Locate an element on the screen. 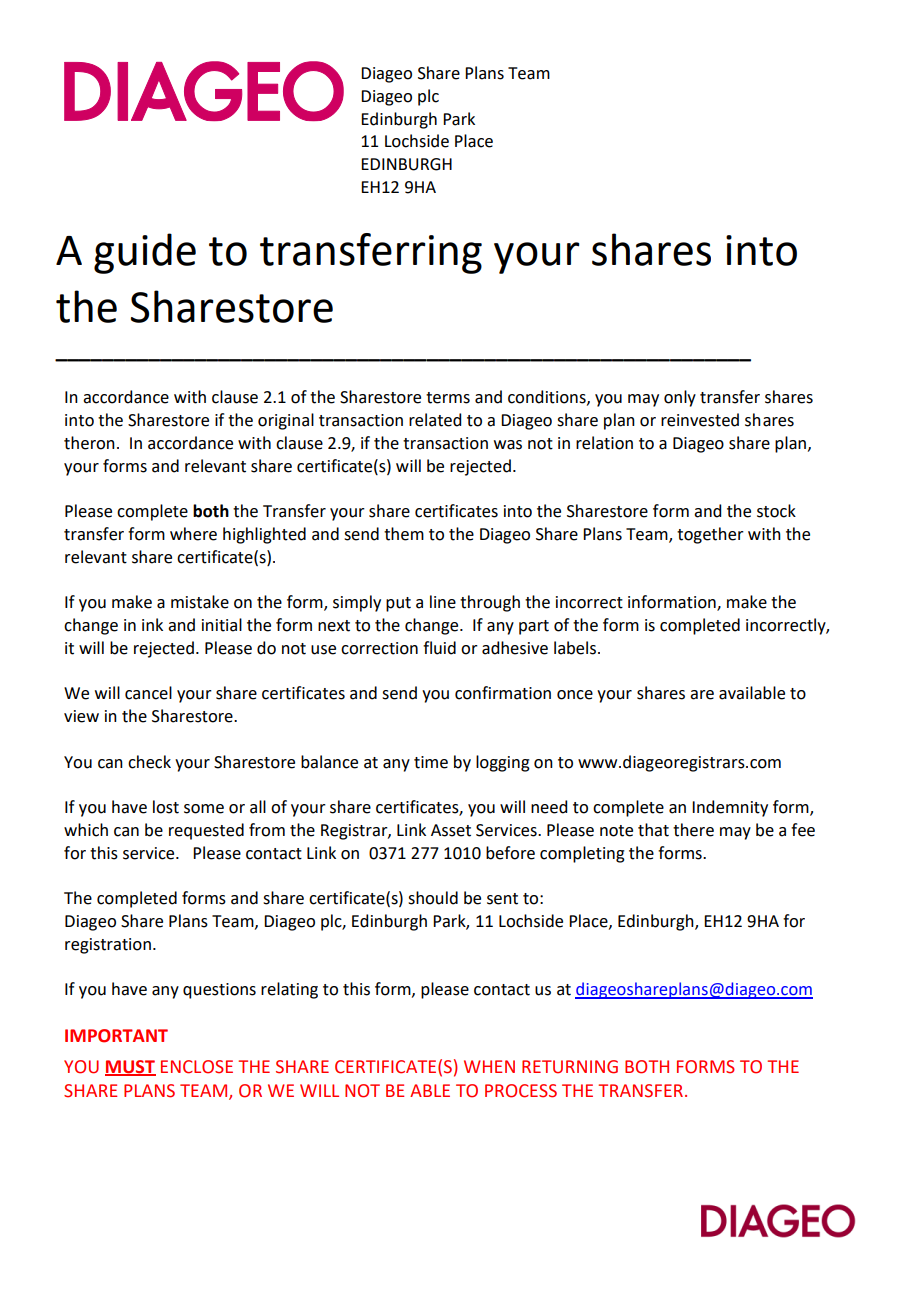 This screenshot has height=1308, width=924. fluid is located at coordinates (439, 648).
